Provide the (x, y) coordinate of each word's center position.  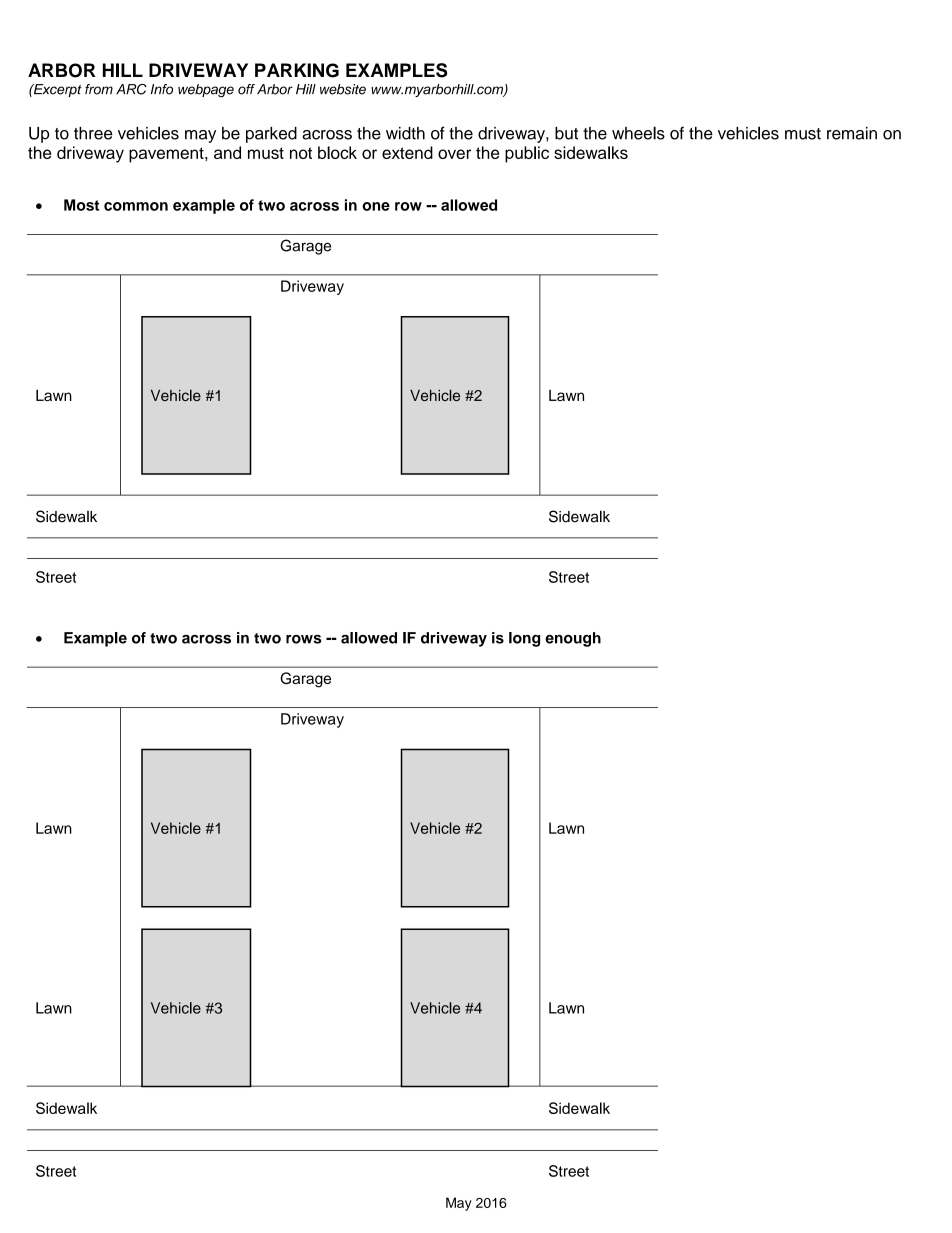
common (136, 206)
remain (852, 133)
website (343, 89)
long (524, 639)
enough (573, 639)
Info (162, 89)
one (376, 206)
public (527, 154)
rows (303, 639)
